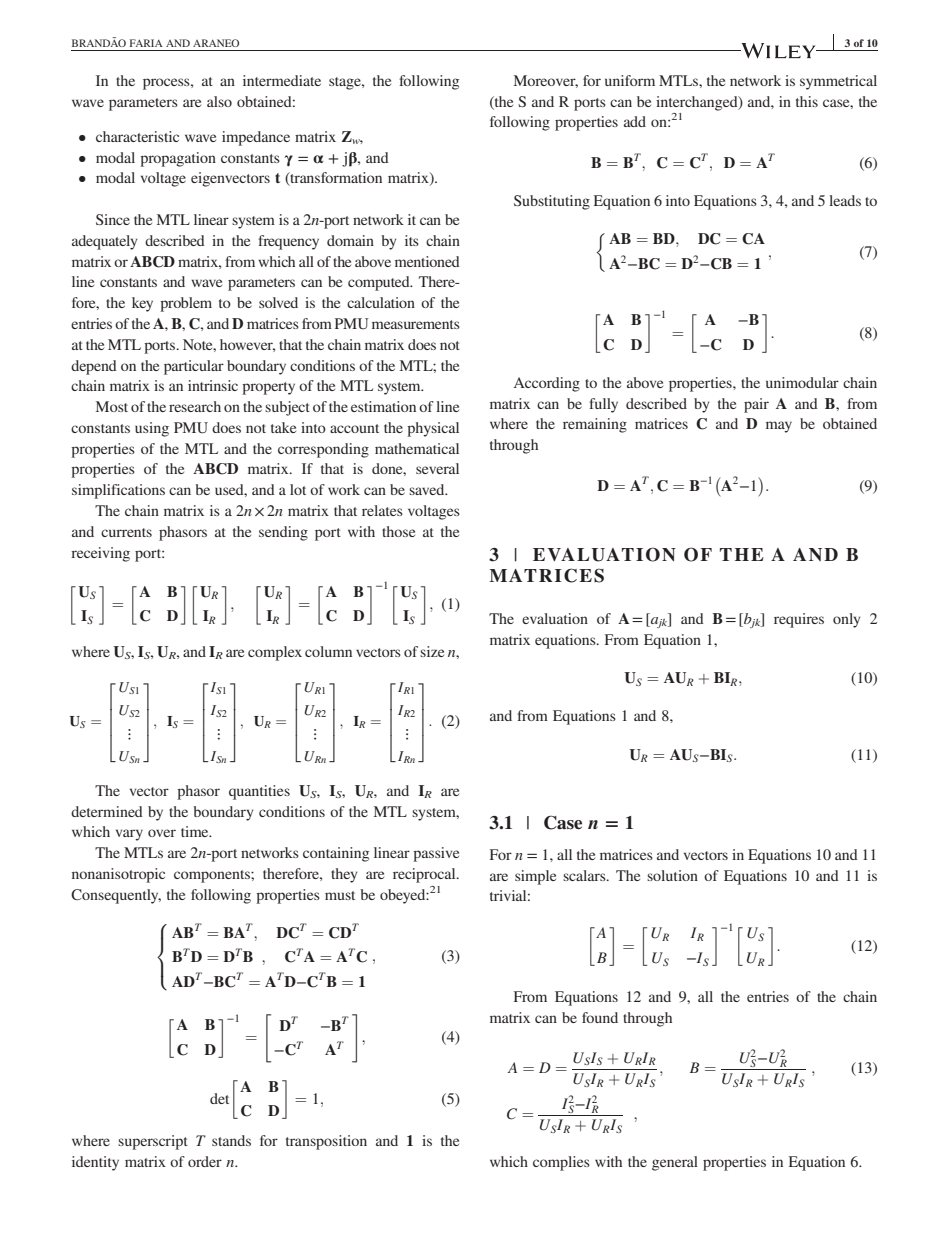 This screenshot has height=1251, width=952. Describe the element at coordinates (126, 532) in the screenshot. I see `currents` at that location.
